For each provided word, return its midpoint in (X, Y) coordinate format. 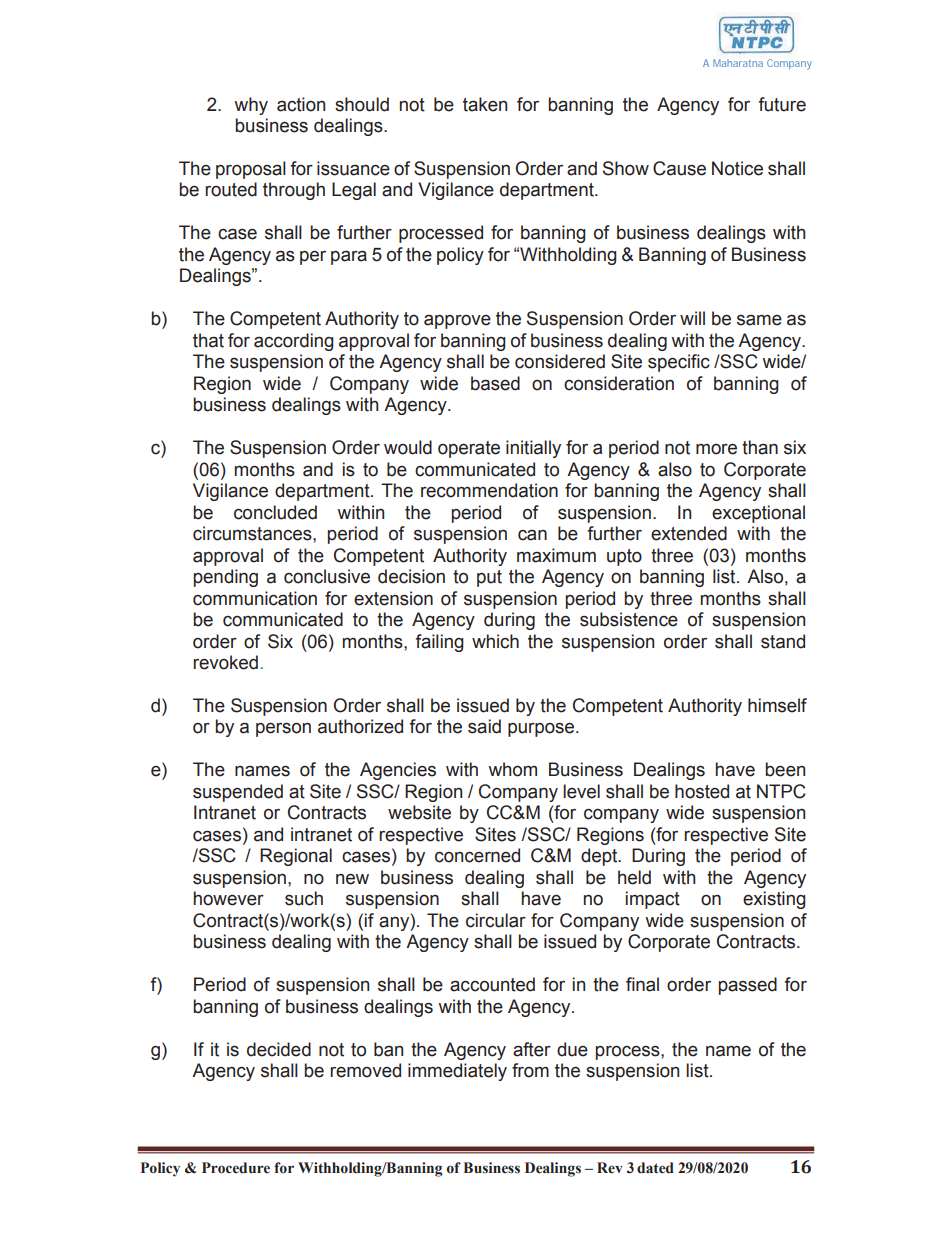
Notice (737, 168)
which (495, 641)
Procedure (236, 1168)
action (301, 104)
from (530, 1070)
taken (485, 104)
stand (783, 641)
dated (655, 1168)
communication (255, 598)
